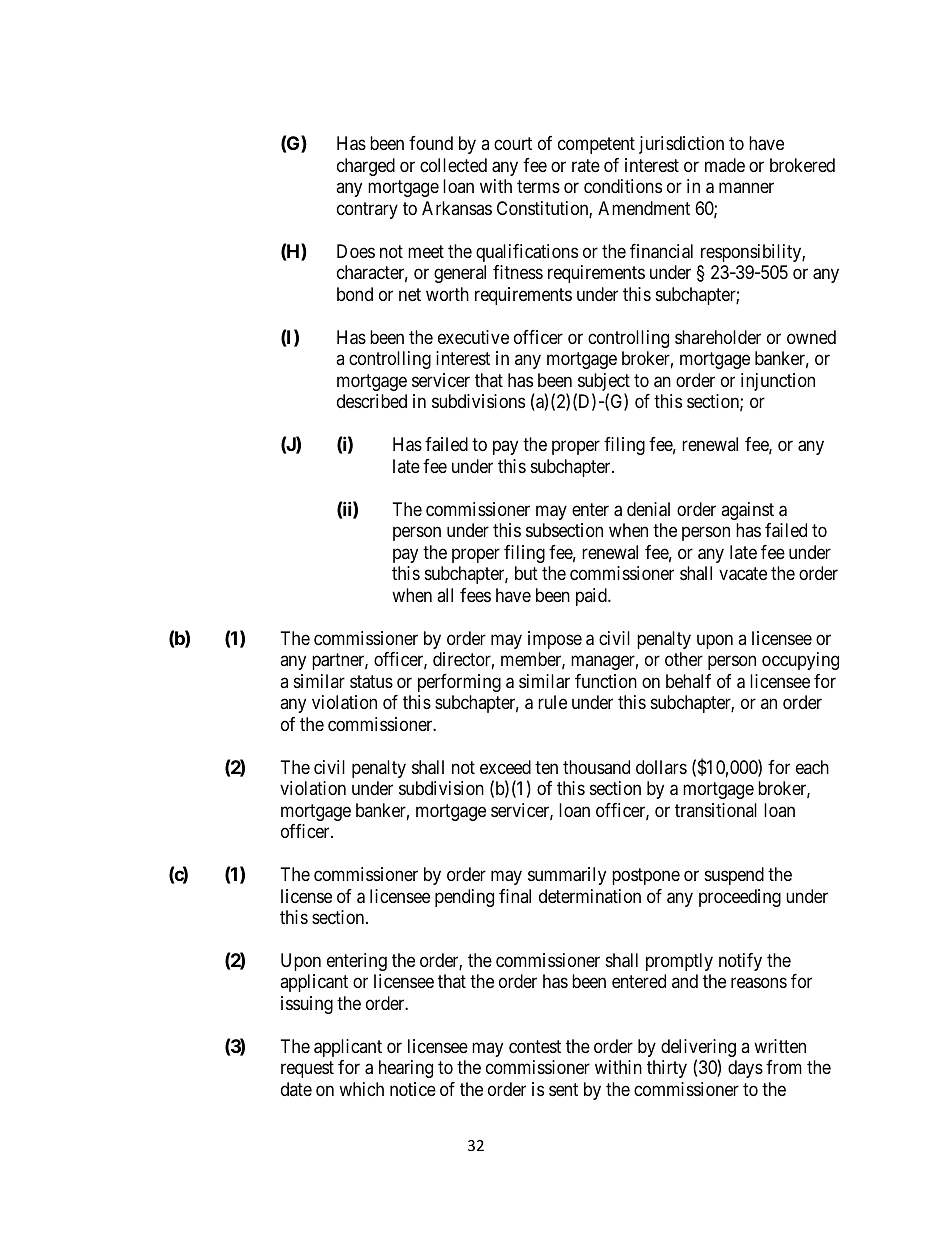 The width and height of the page is (952, 1233). What do you see at coordinates (361, 1089) in the page?
I see `which` at bounding box center [361, 1089].
